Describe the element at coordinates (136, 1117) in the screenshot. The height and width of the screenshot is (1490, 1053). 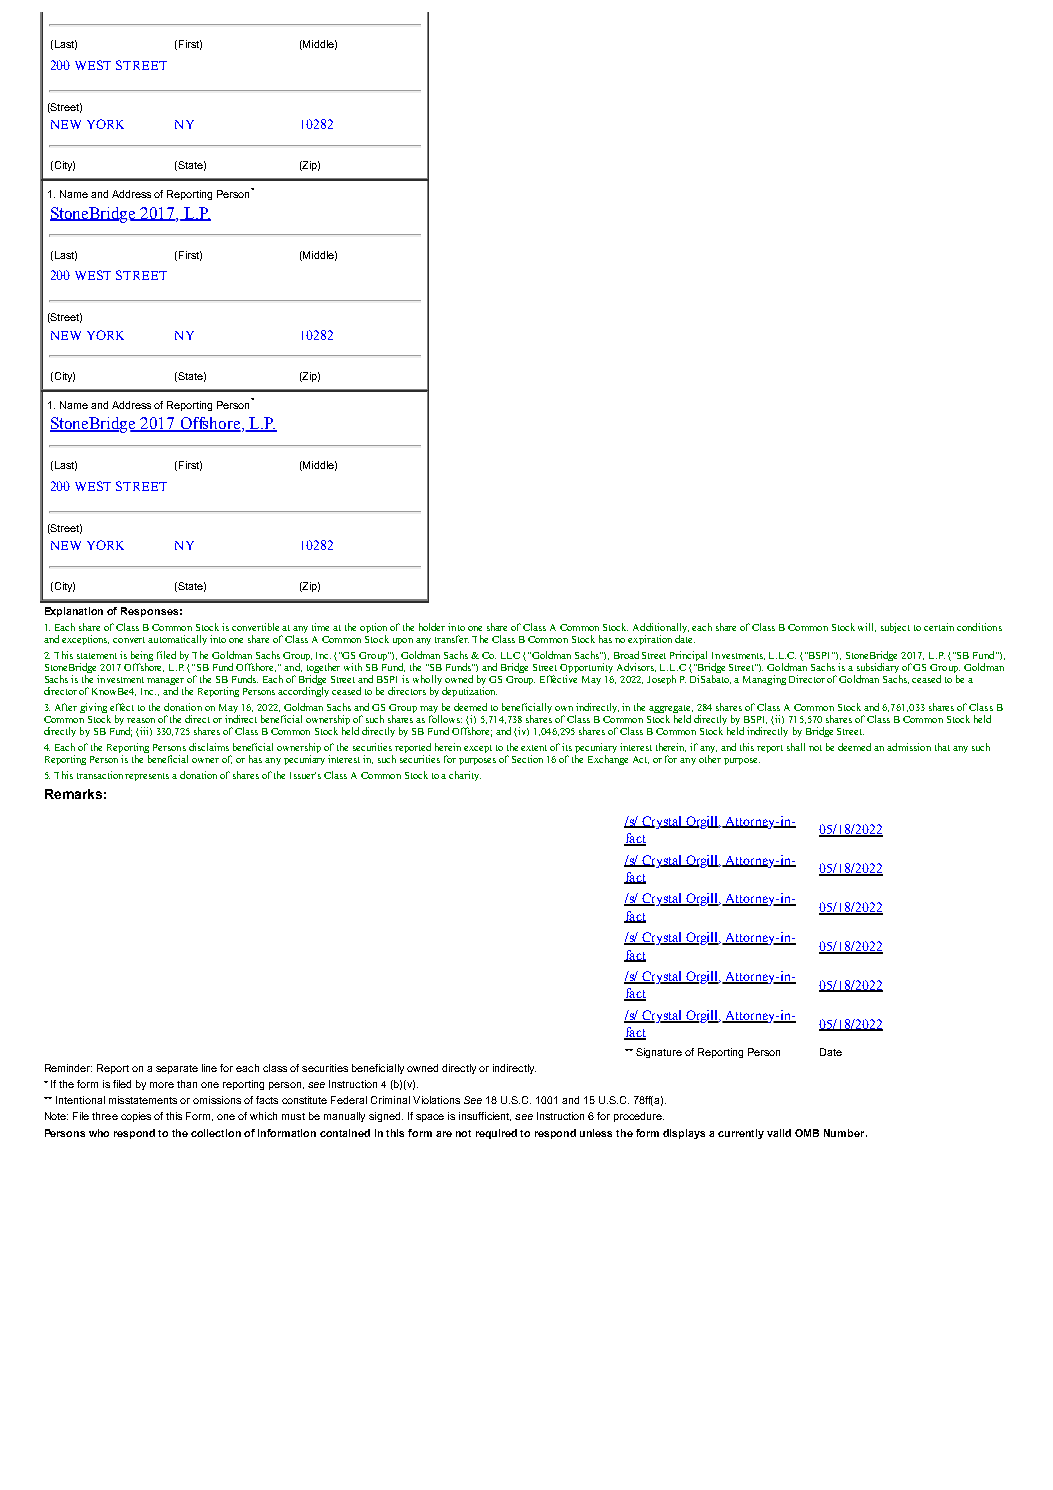
I see `copies` at that location.
